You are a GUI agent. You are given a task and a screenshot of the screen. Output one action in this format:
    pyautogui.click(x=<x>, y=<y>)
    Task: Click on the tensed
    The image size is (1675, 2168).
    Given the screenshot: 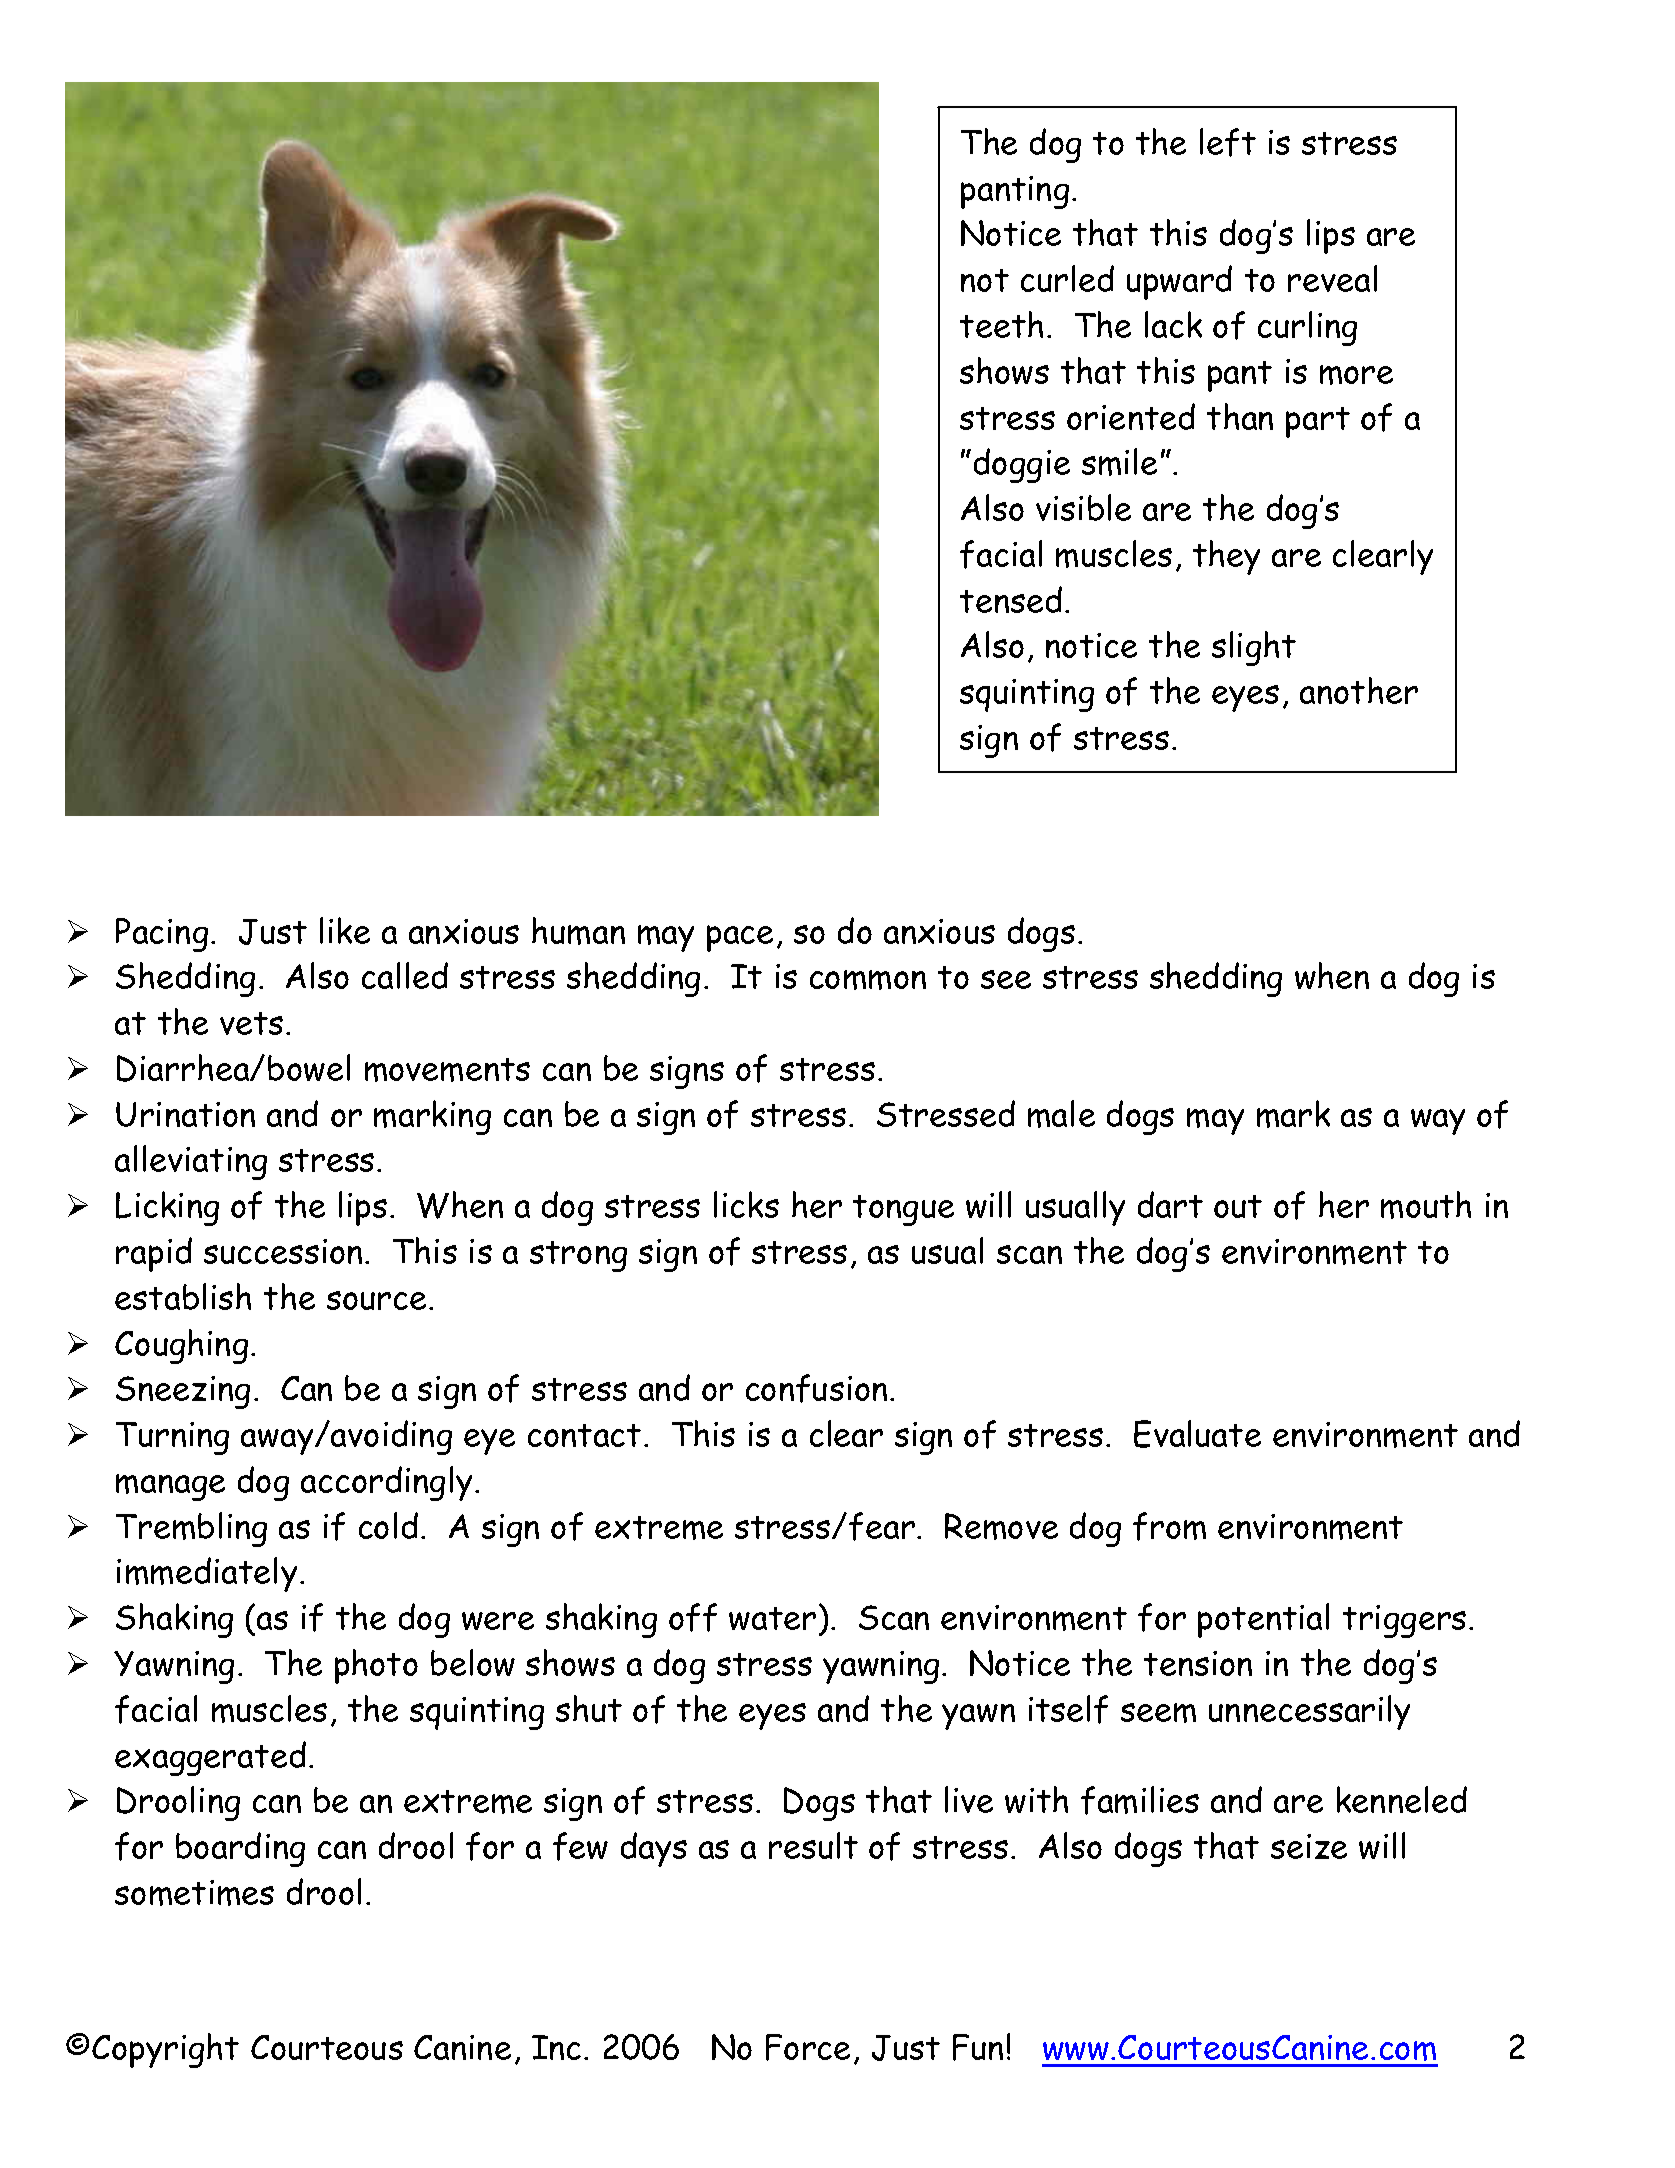 What is the action you would take?
    pyautogui.click(x=1011, y=599)
